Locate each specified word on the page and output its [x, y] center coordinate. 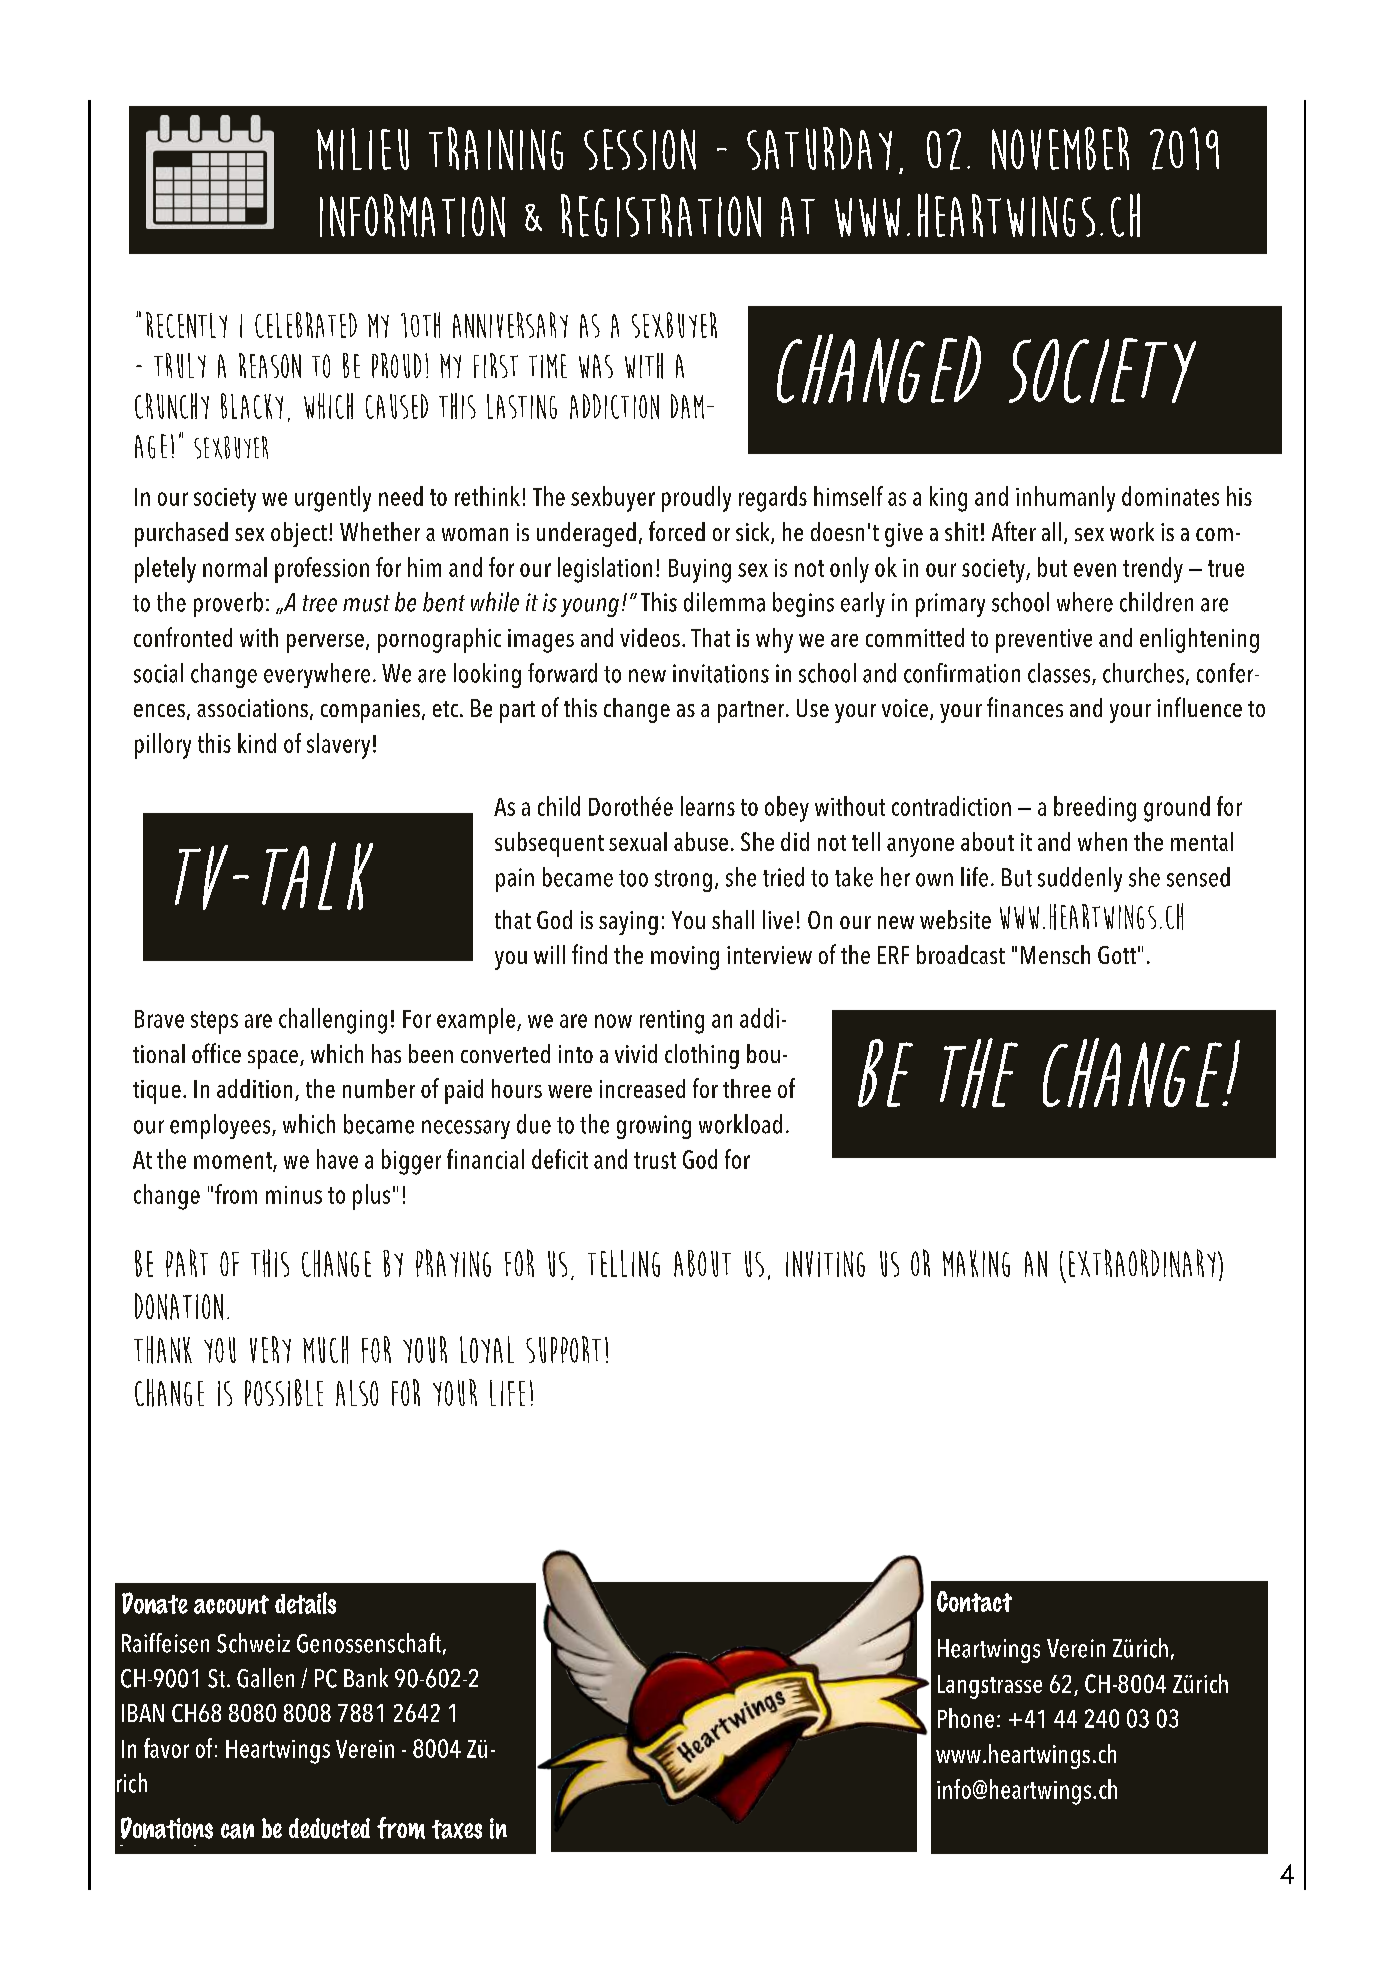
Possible [284, 1392]
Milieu [363, 149]
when [1102, 841]
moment [234, 1161]
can [237, 1831]
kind [257, 743]
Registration [661, 215]
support [563, 1349]
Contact [974, 1601]
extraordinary [1142, 1263]
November [1060, 148]
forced [677, 531]
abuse [701, 841]
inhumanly [1065, 499]
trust [655, 1160]
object [299, 534]
